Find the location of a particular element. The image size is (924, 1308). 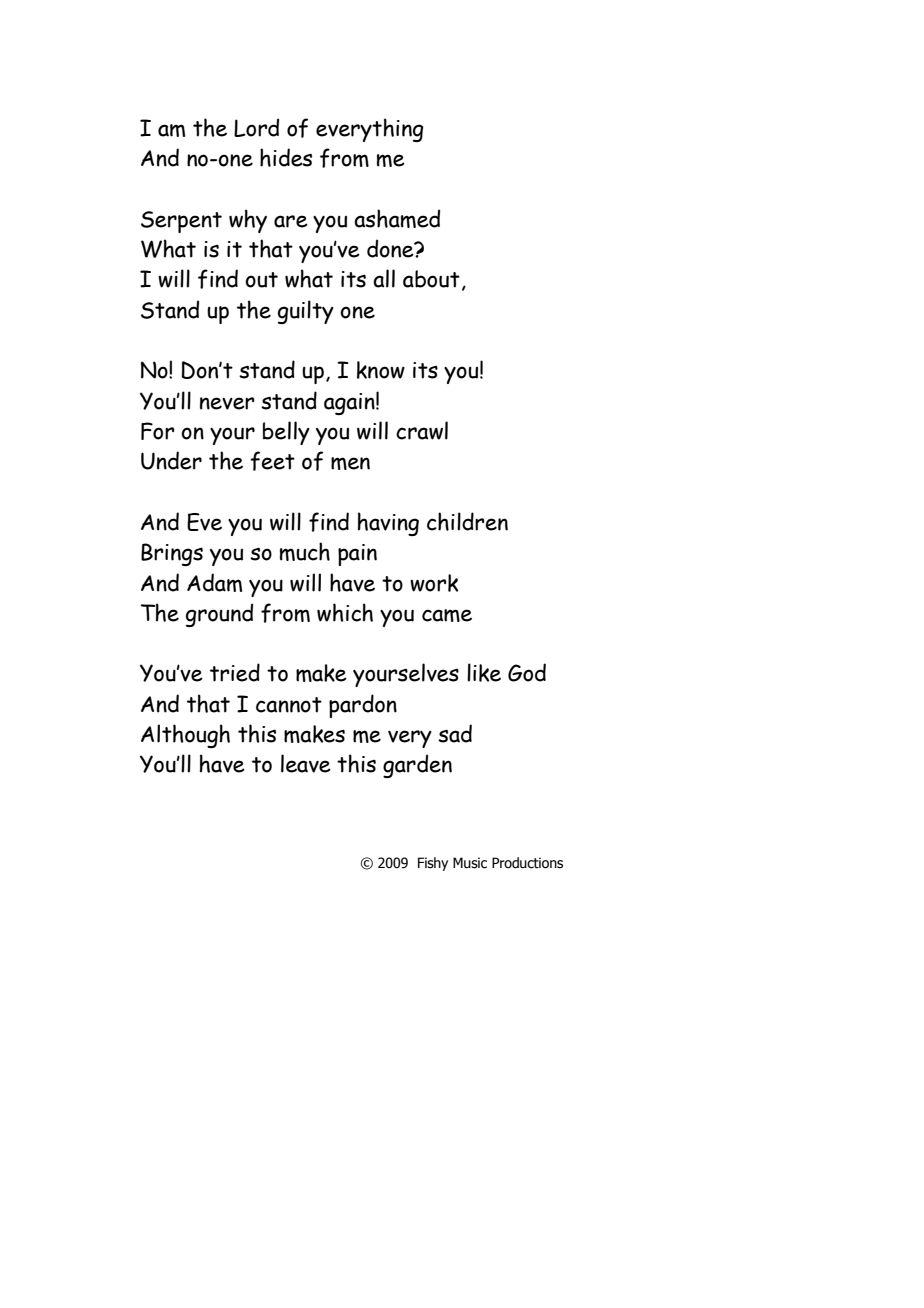

men is located at coordinates (350, 463).
